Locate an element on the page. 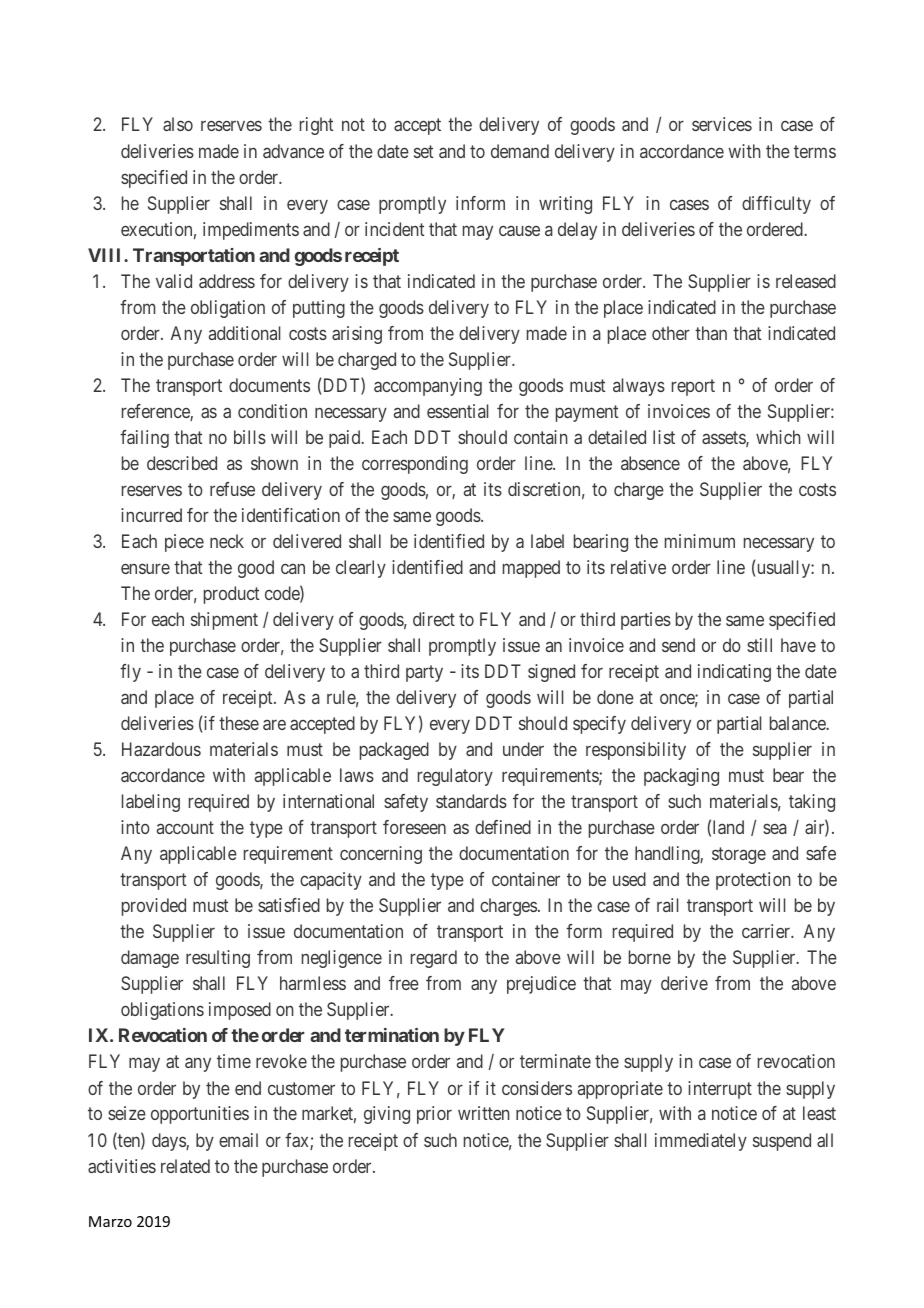 Image resolution: width=924 pixels, height=1308 pixels. related is located at coordinates (185, 1166).
